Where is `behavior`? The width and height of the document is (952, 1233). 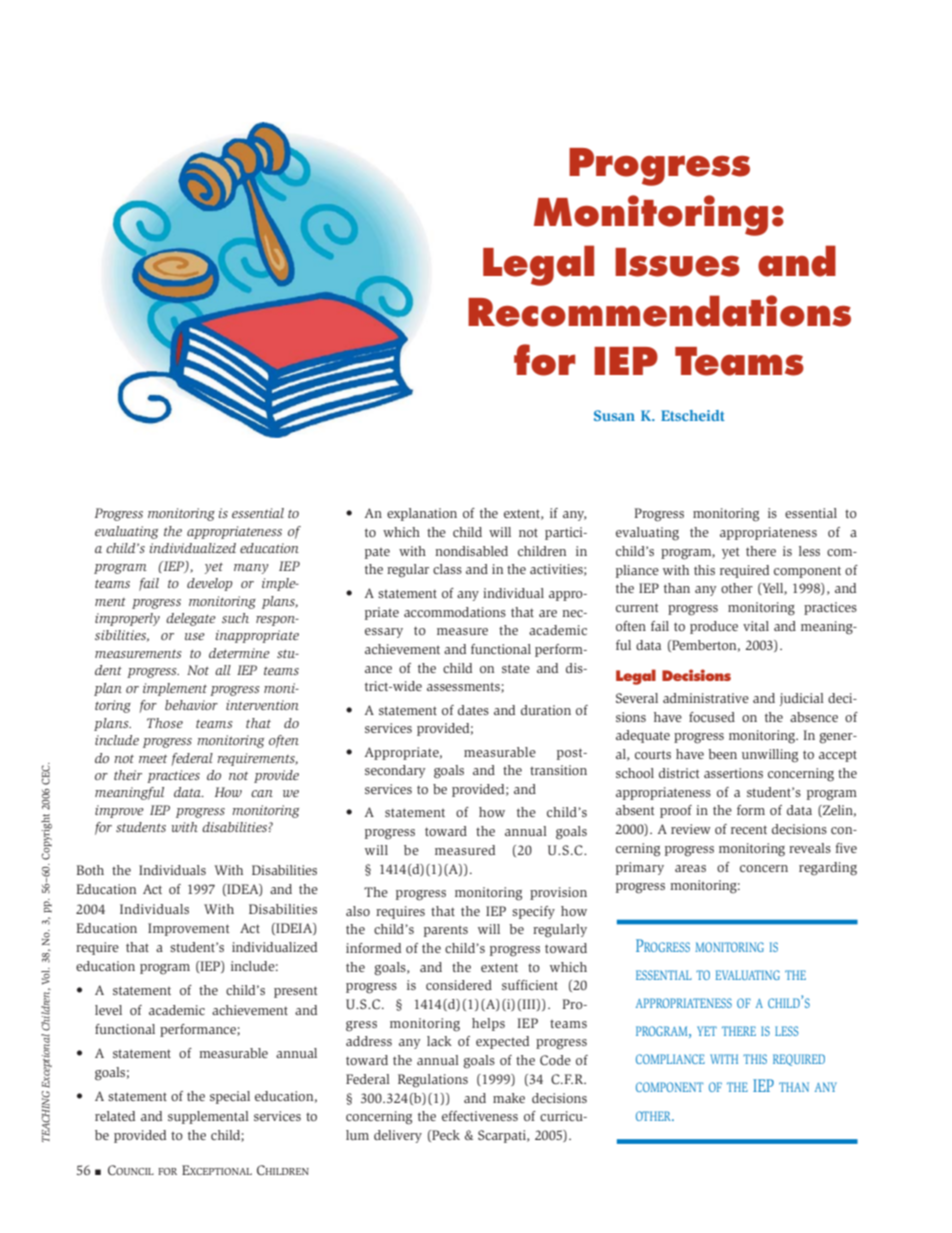 behavior is located at coordinates (191, 705).
